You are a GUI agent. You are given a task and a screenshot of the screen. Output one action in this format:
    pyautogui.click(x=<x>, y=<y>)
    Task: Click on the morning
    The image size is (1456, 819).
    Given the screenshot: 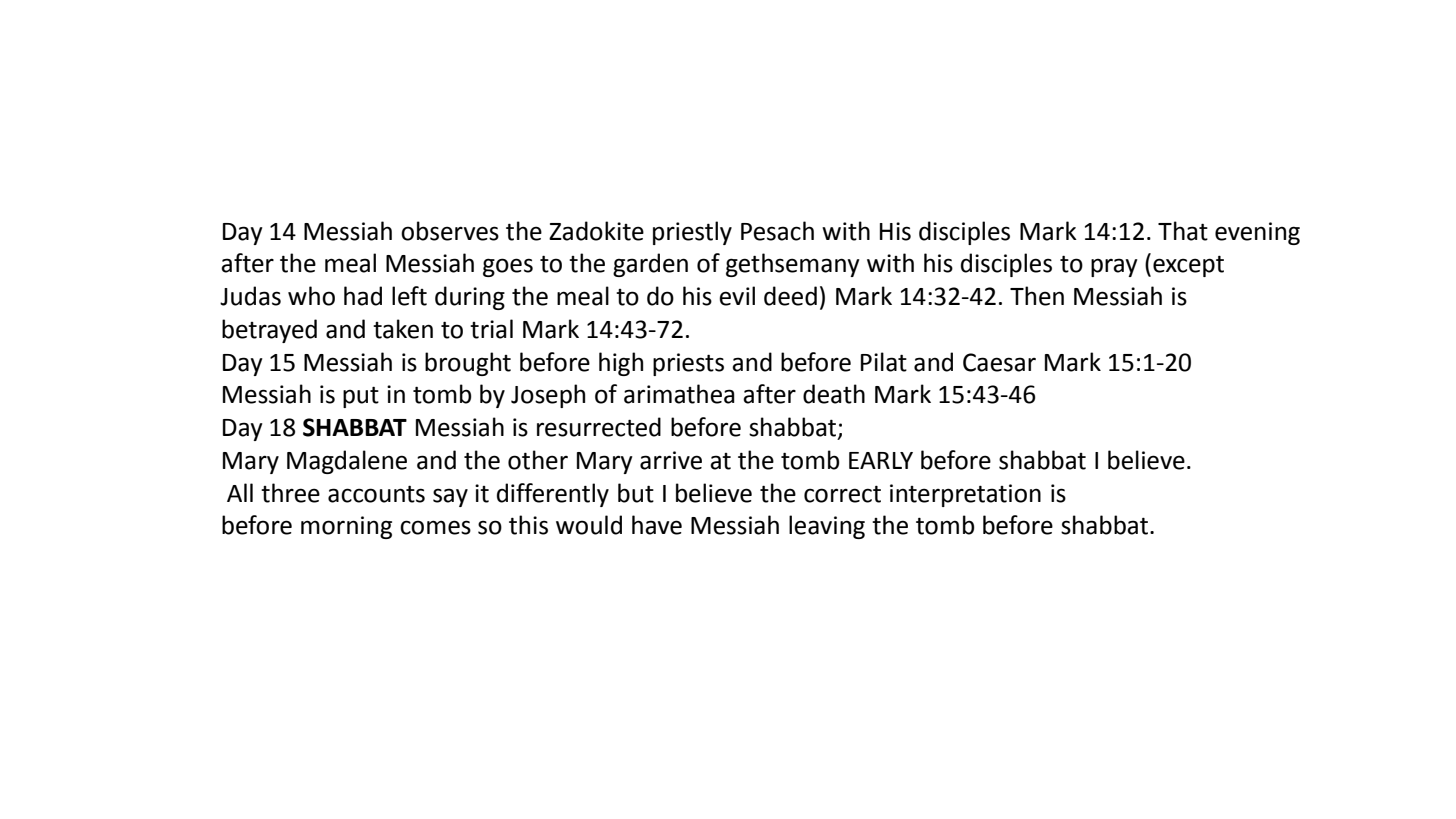 What is the action you would take?
    pyautogui.click(x=346, y=527)
